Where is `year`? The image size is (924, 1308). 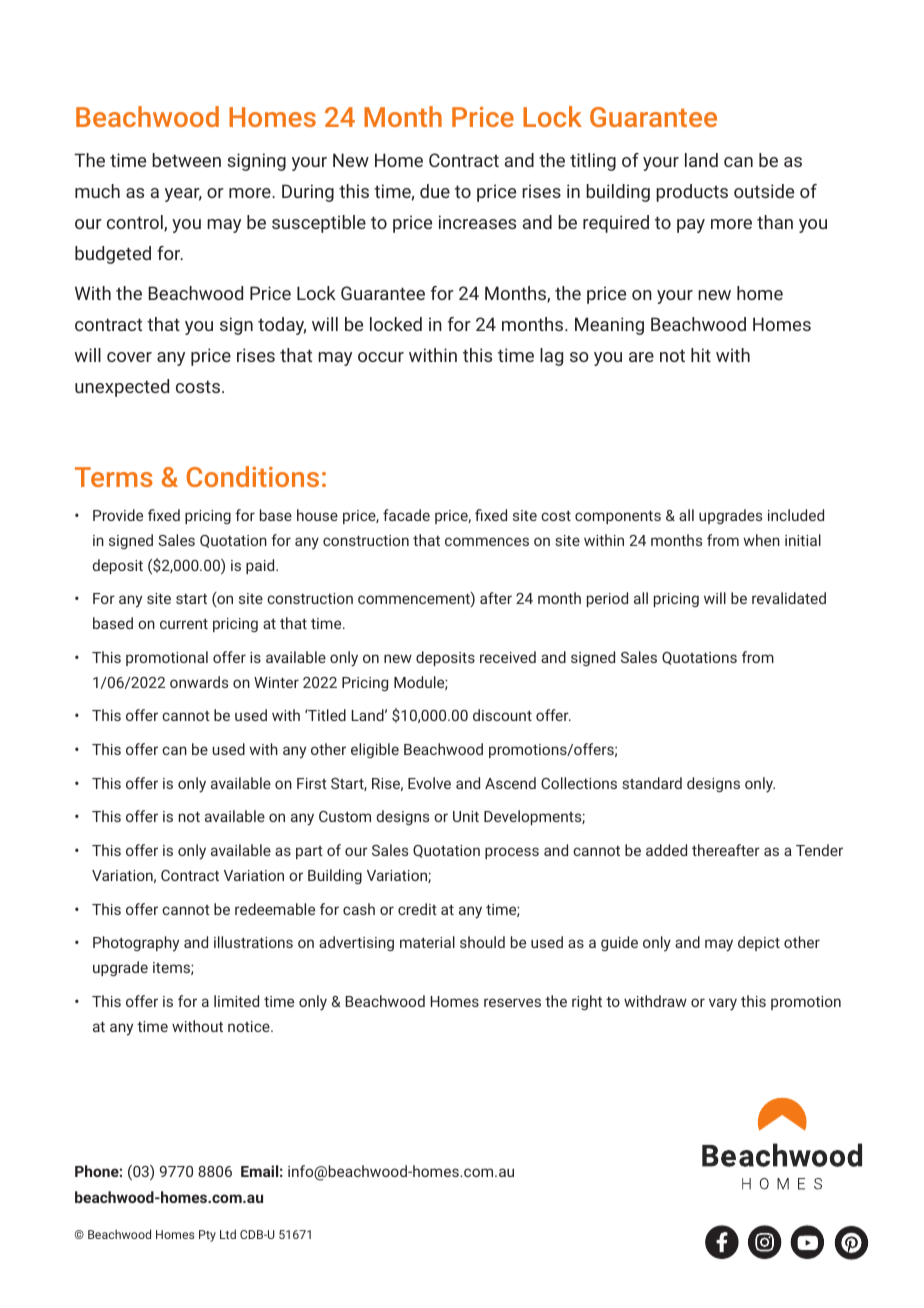 year is located at coordinates (183, 195).
